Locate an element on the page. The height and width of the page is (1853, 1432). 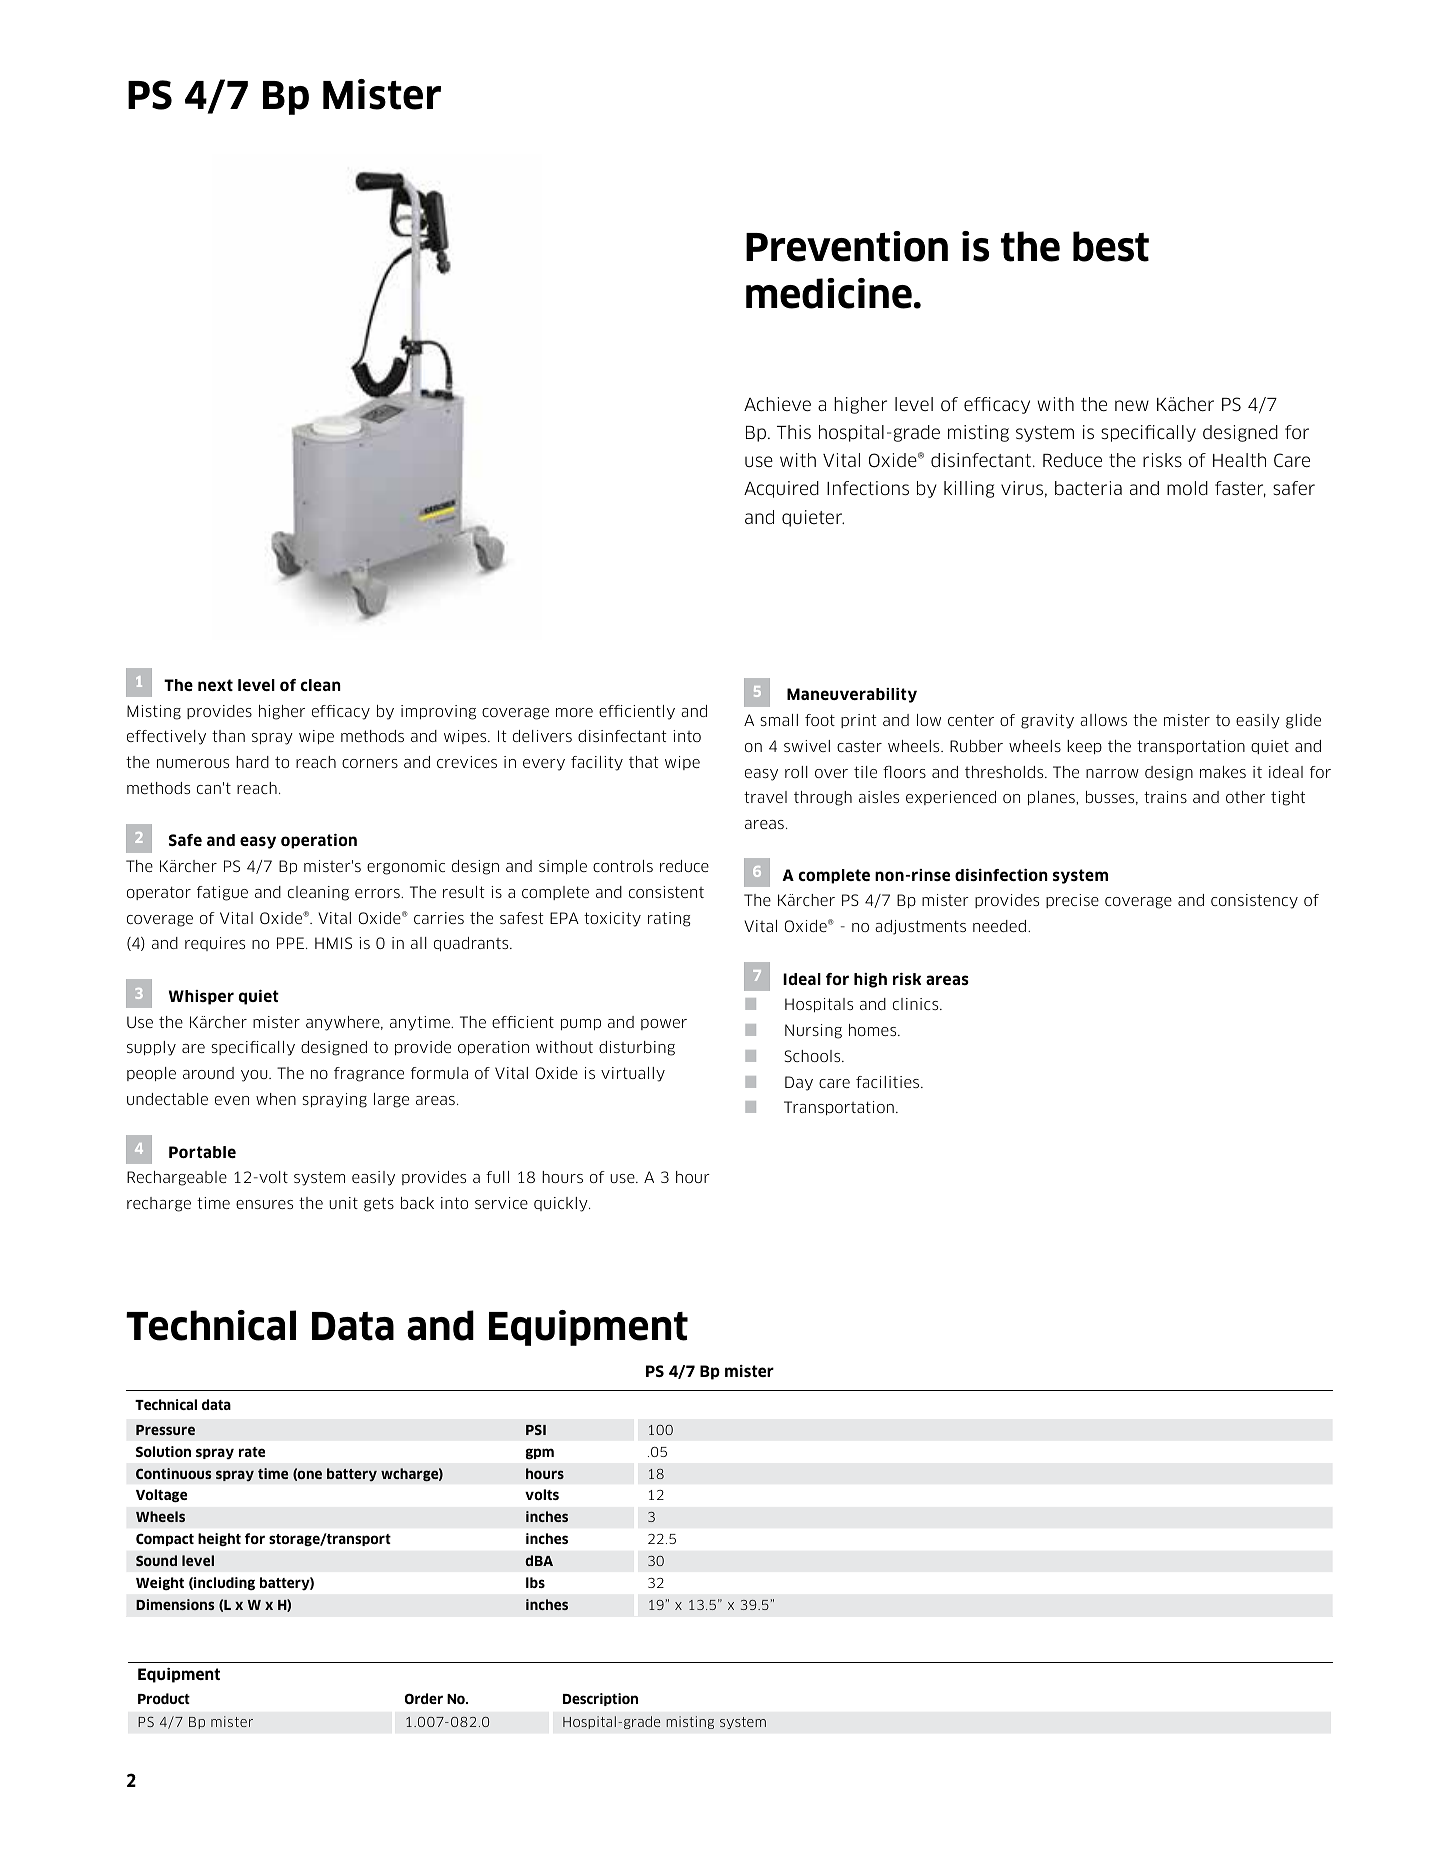
Achieve is located at coordinates (777, 404).
